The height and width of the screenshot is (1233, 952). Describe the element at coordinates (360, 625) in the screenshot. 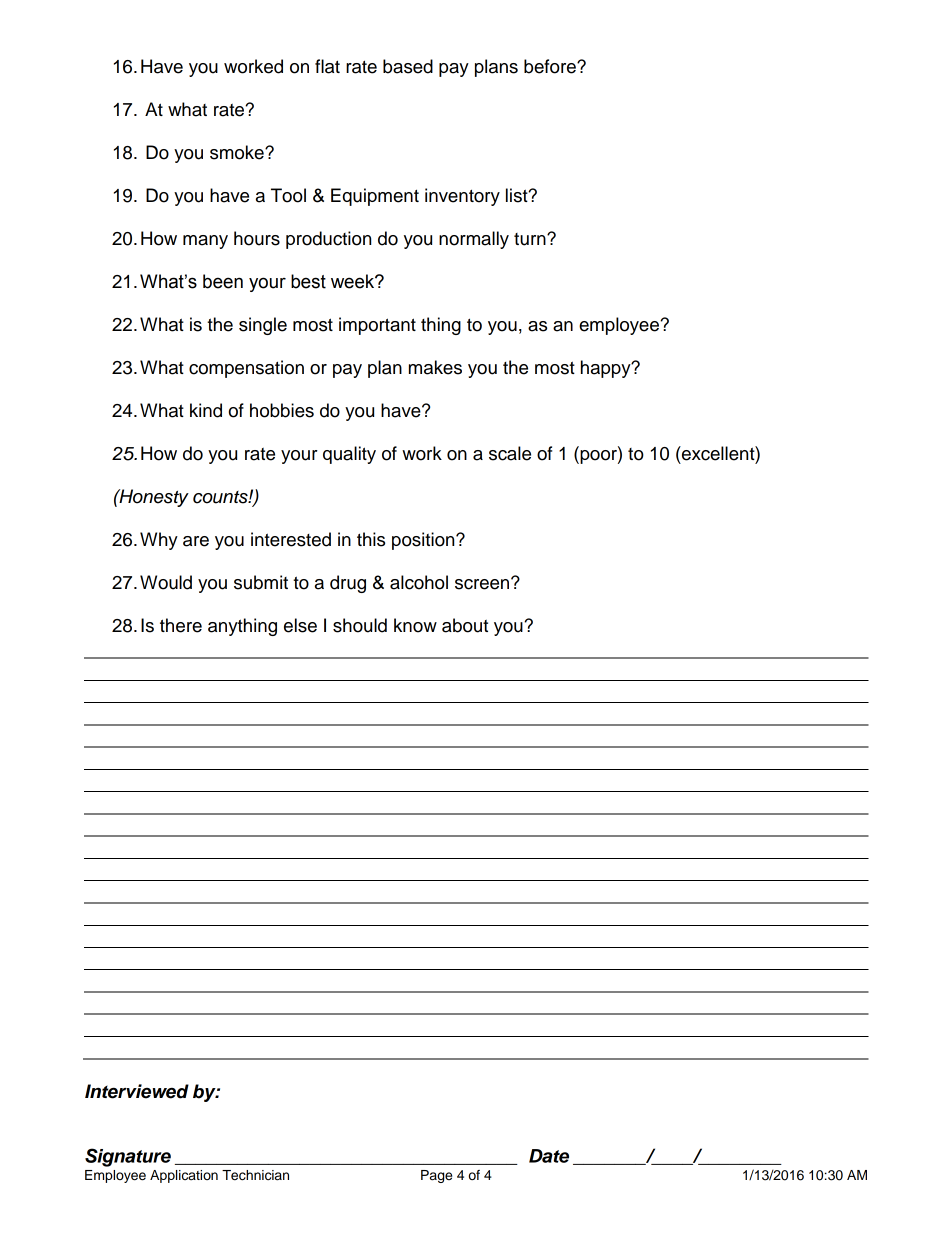

I see `should` at that location.
